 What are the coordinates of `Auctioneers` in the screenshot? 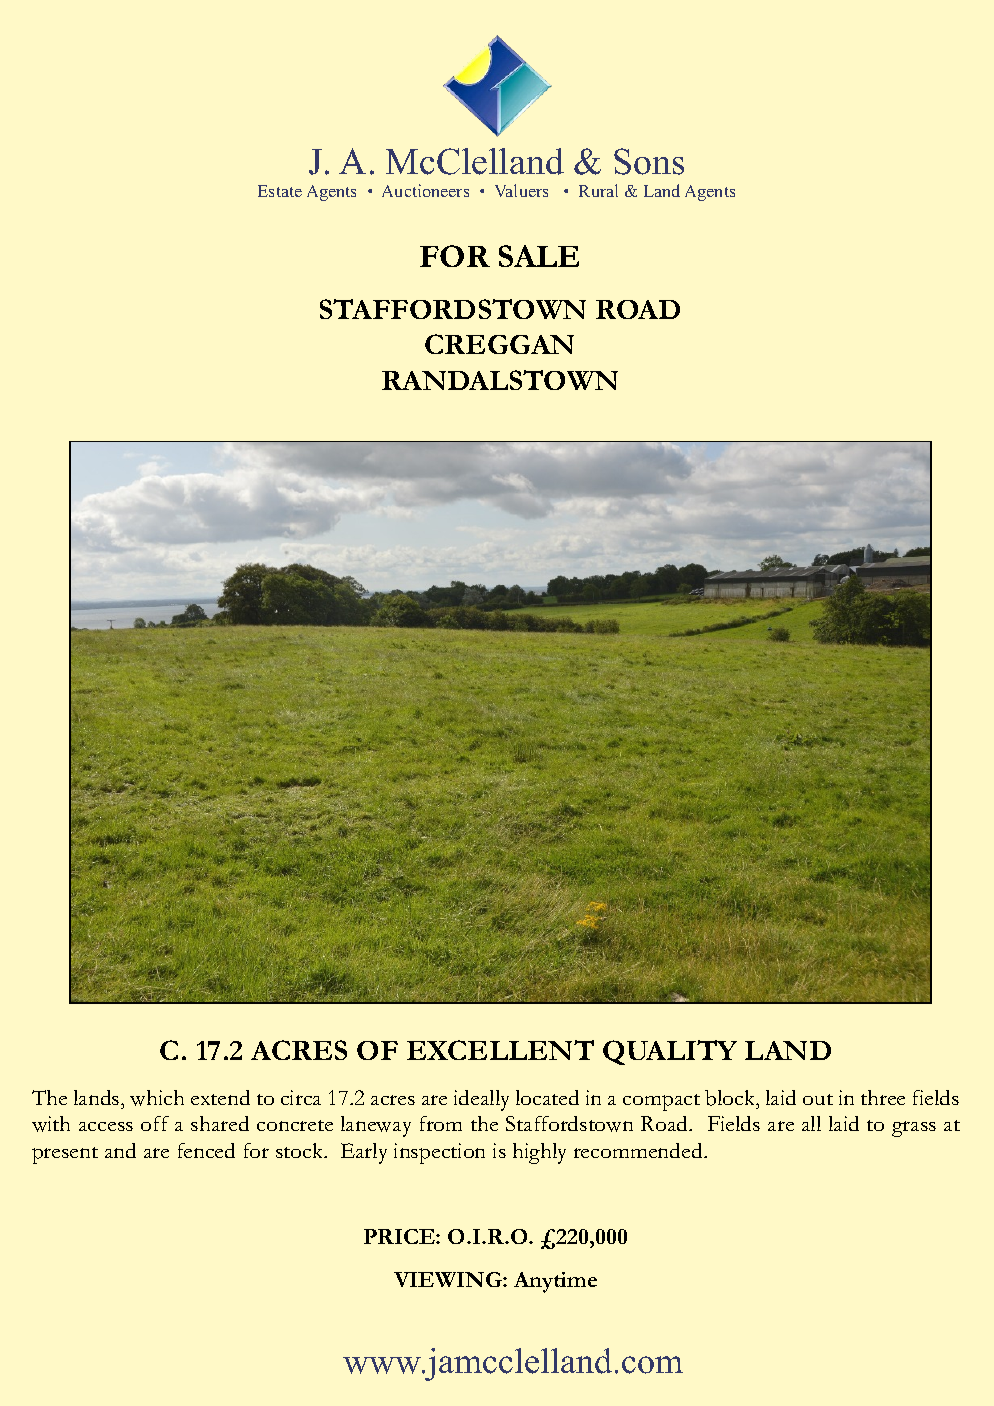 It's located at (425, 190).
